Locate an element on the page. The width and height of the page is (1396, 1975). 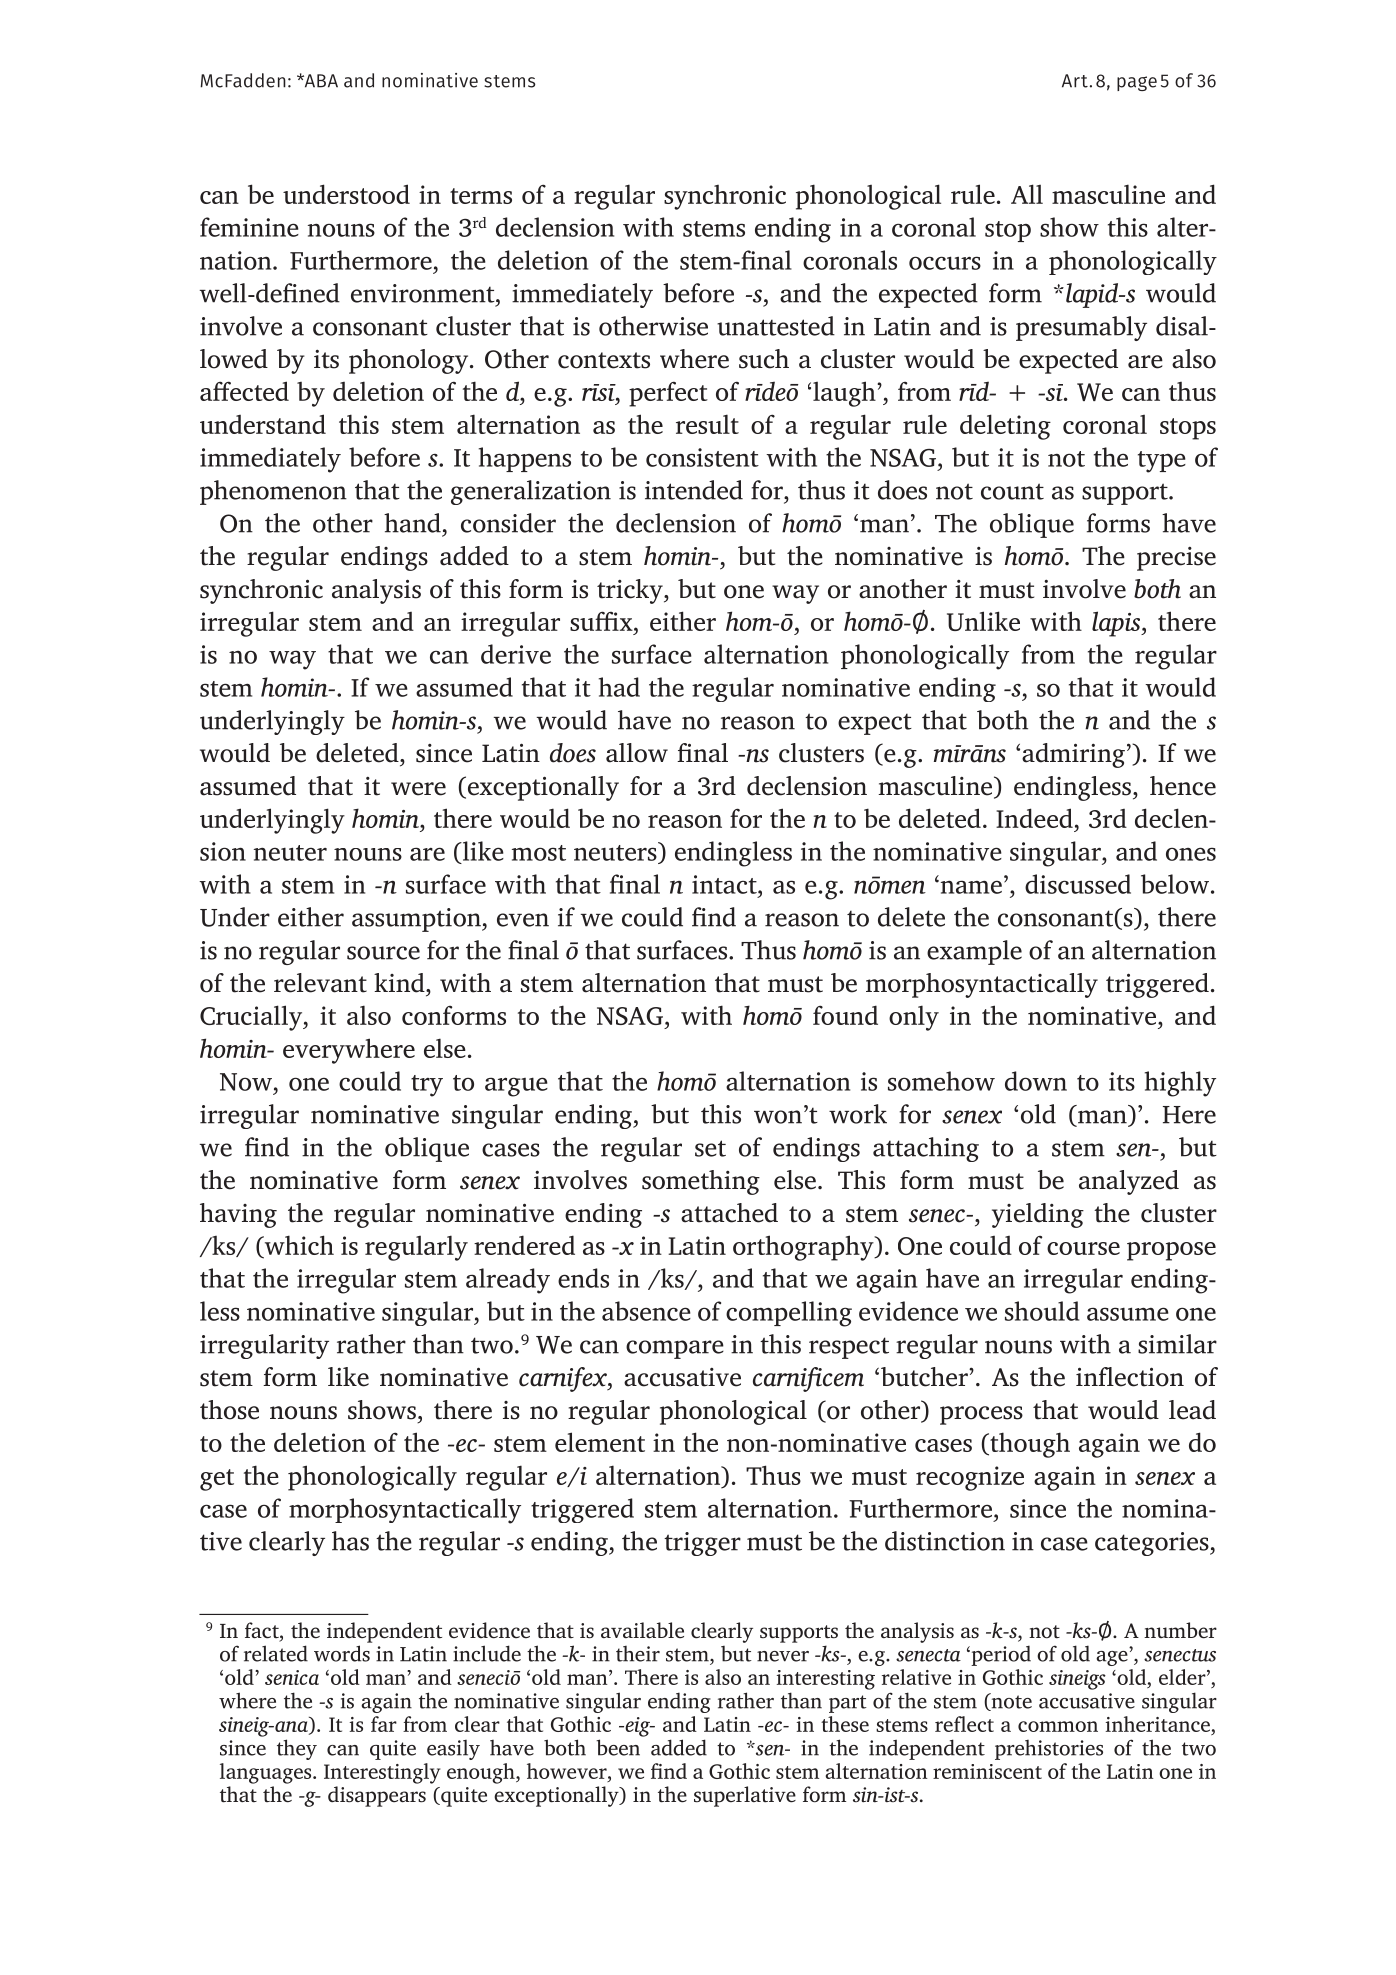
such is located at coordinates (764, 359).
